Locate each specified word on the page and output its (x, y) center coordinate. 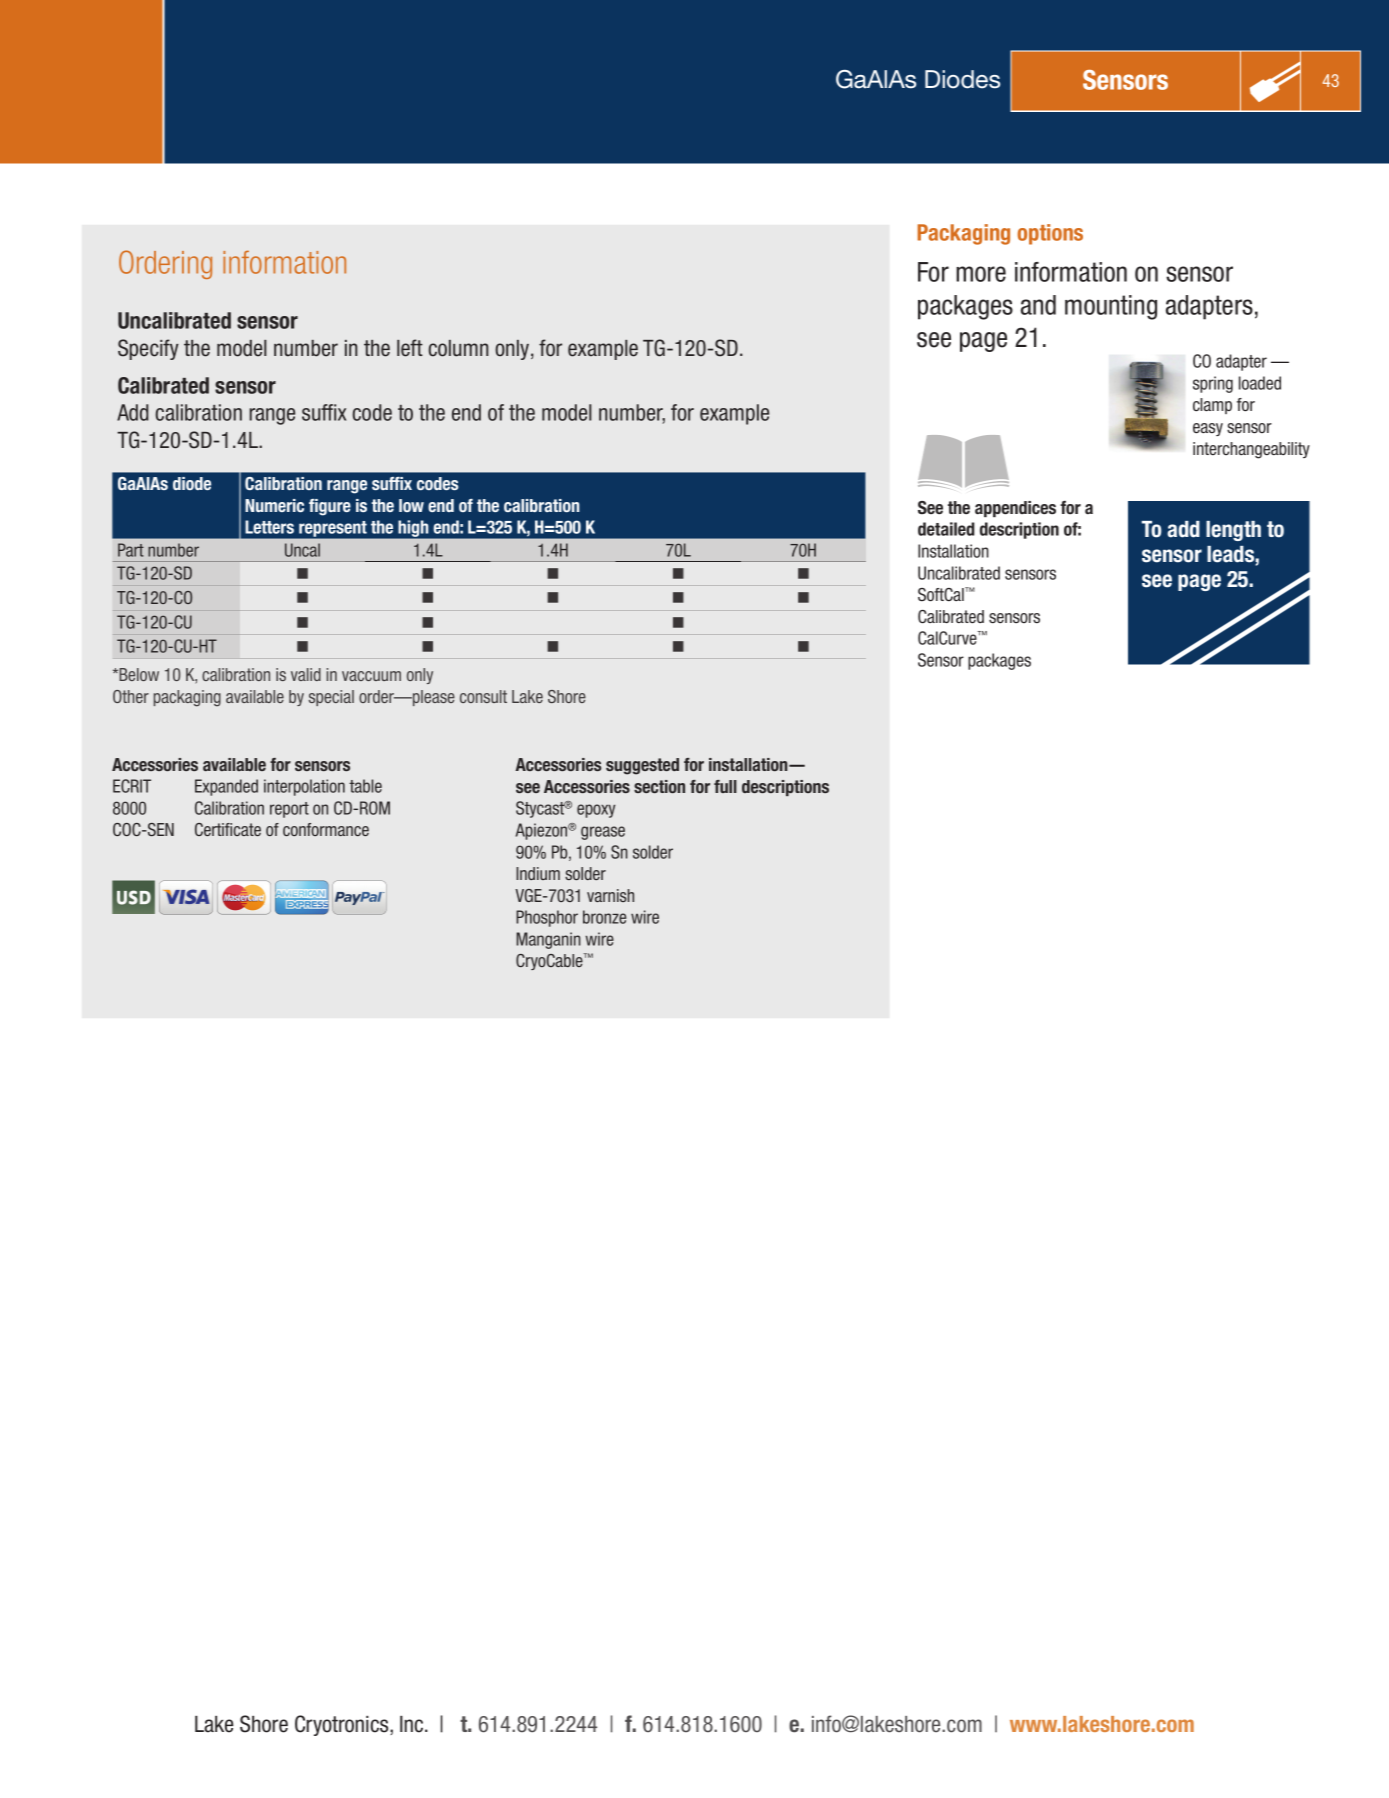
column (458, 348)
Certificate (228, 829)
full (725, 786)
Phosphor (547, 918)
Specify (148, 349)
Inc (413, 1724)
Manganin (548, 940)
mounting (1111, 307)
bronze (604, 917)
